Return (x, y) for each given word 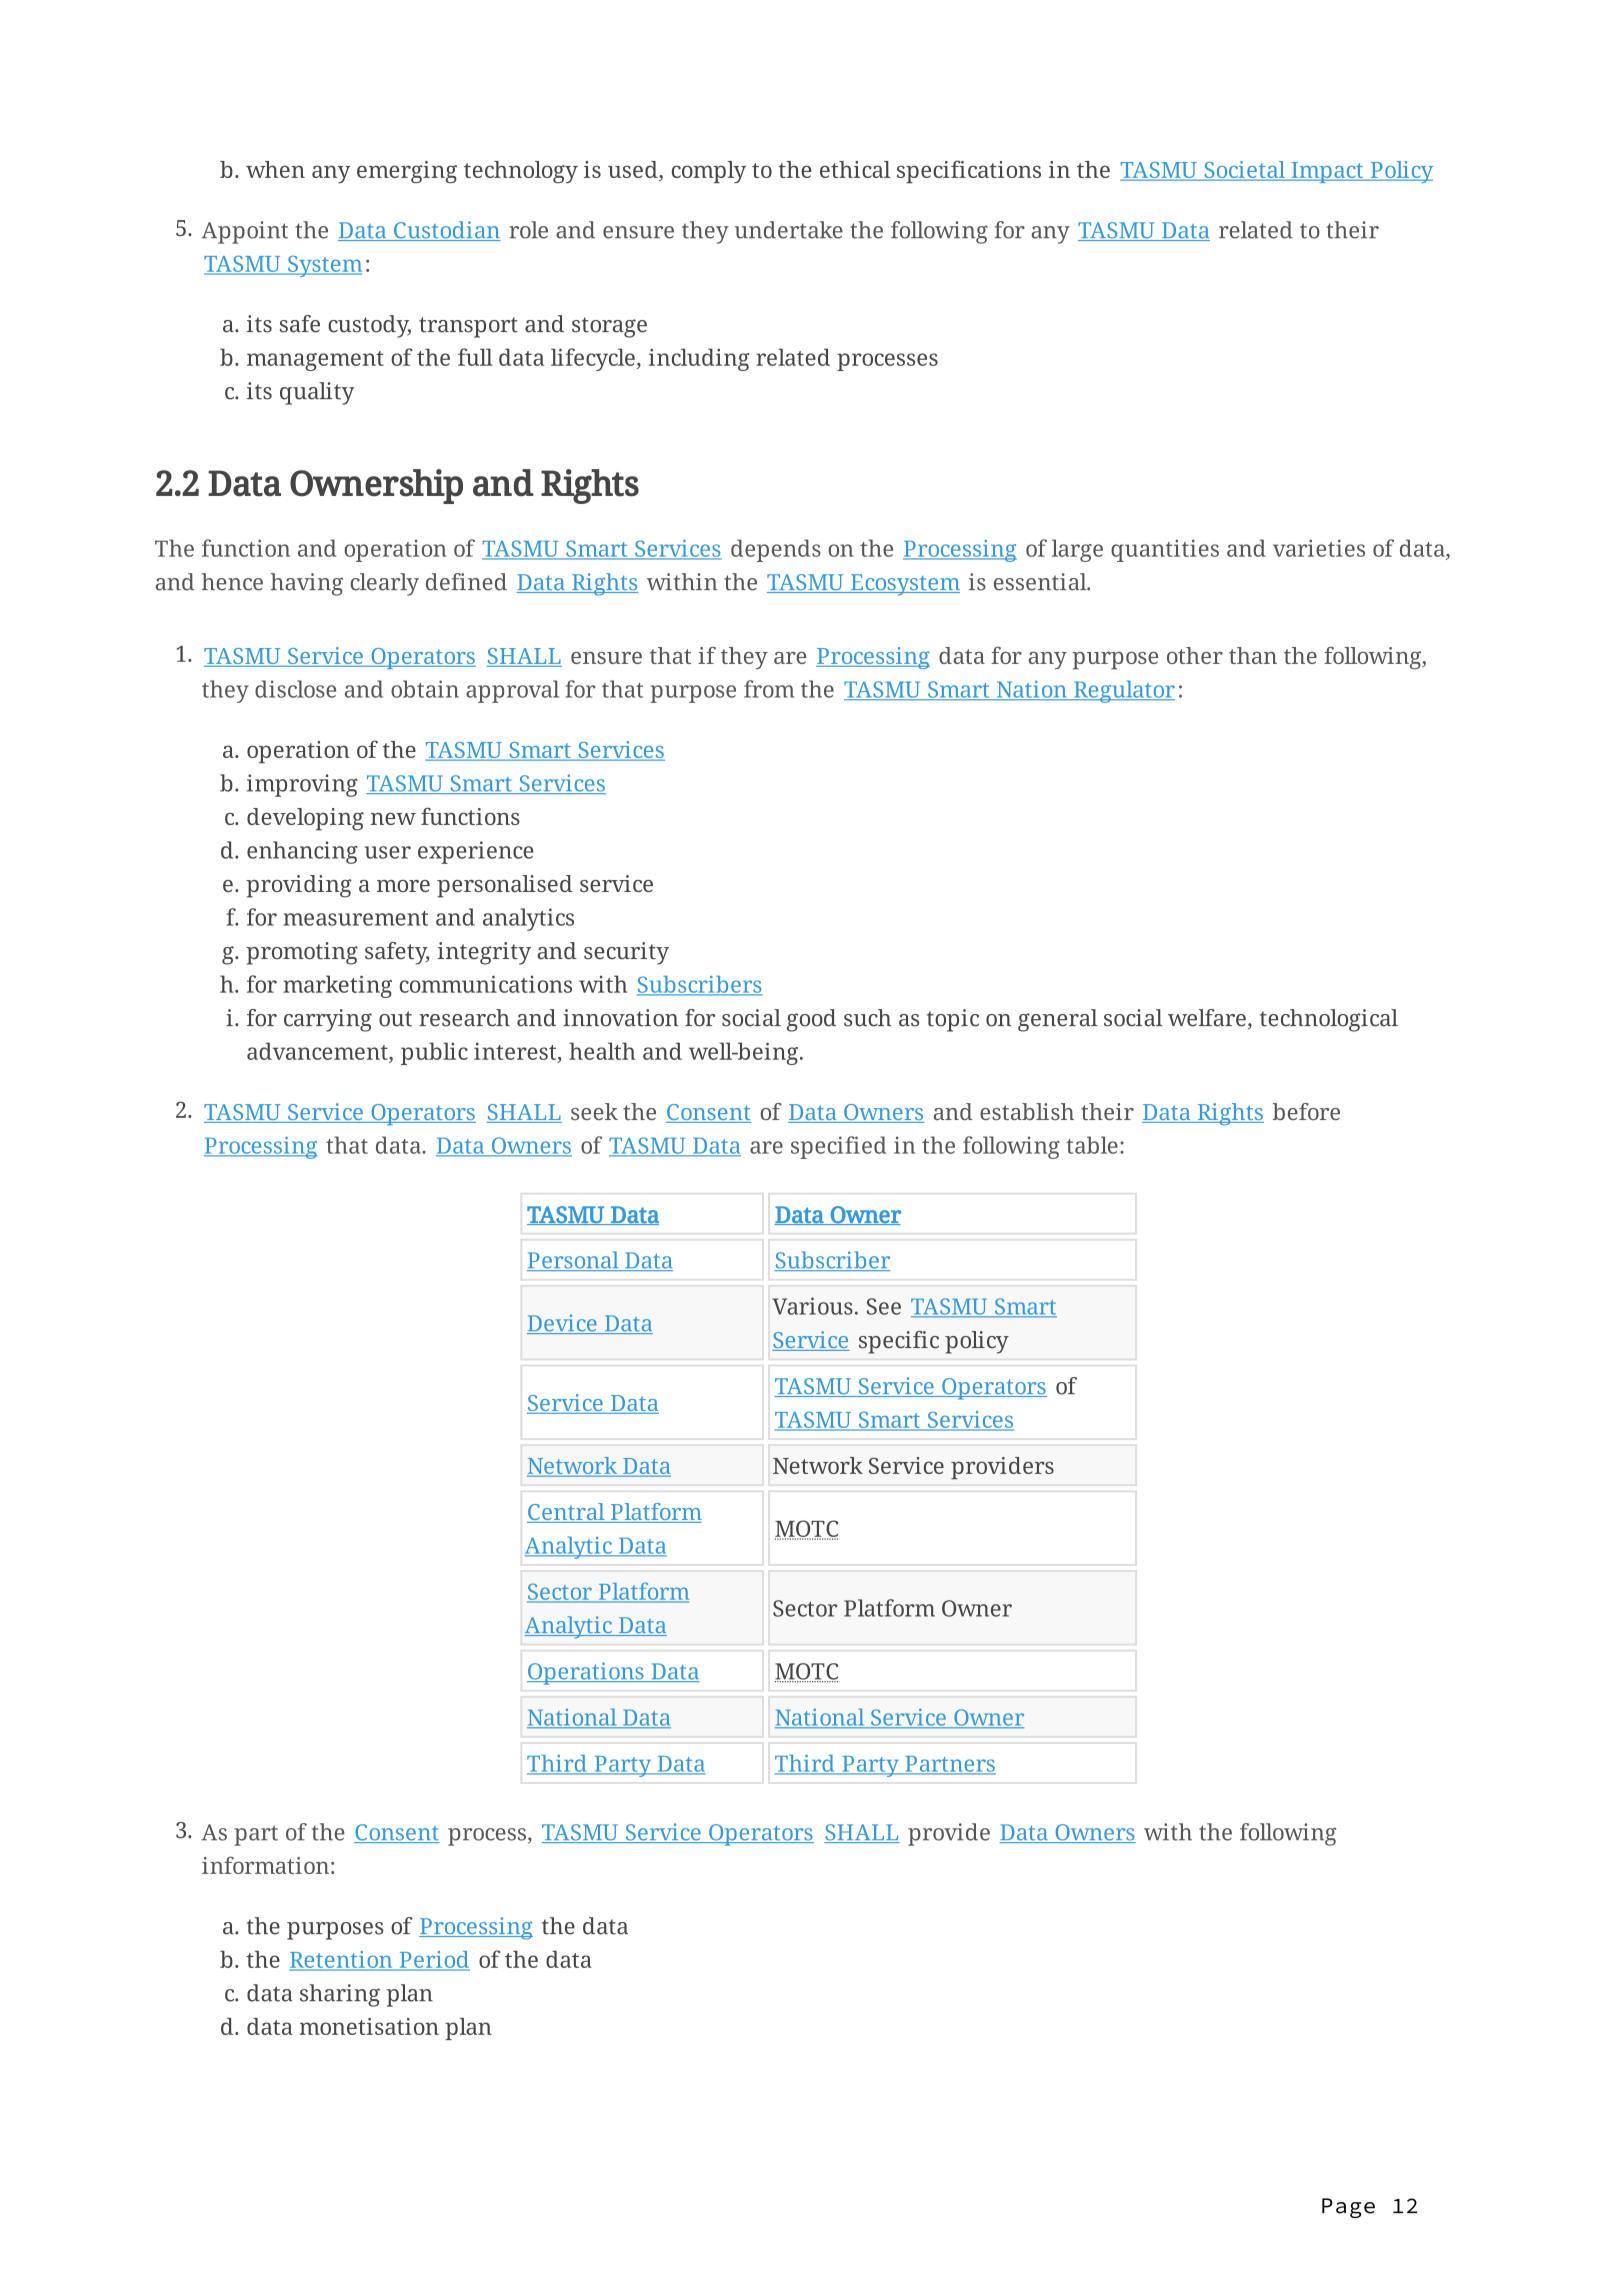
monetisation (369, 2026)
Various (812, 1306)
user (388, 852)
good (811, 1020)
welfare (1207, 1018)
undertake (789, 230)
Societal (1245, 171)
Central (567, 1513)
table (1092, 1145)
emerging (407, 172)
